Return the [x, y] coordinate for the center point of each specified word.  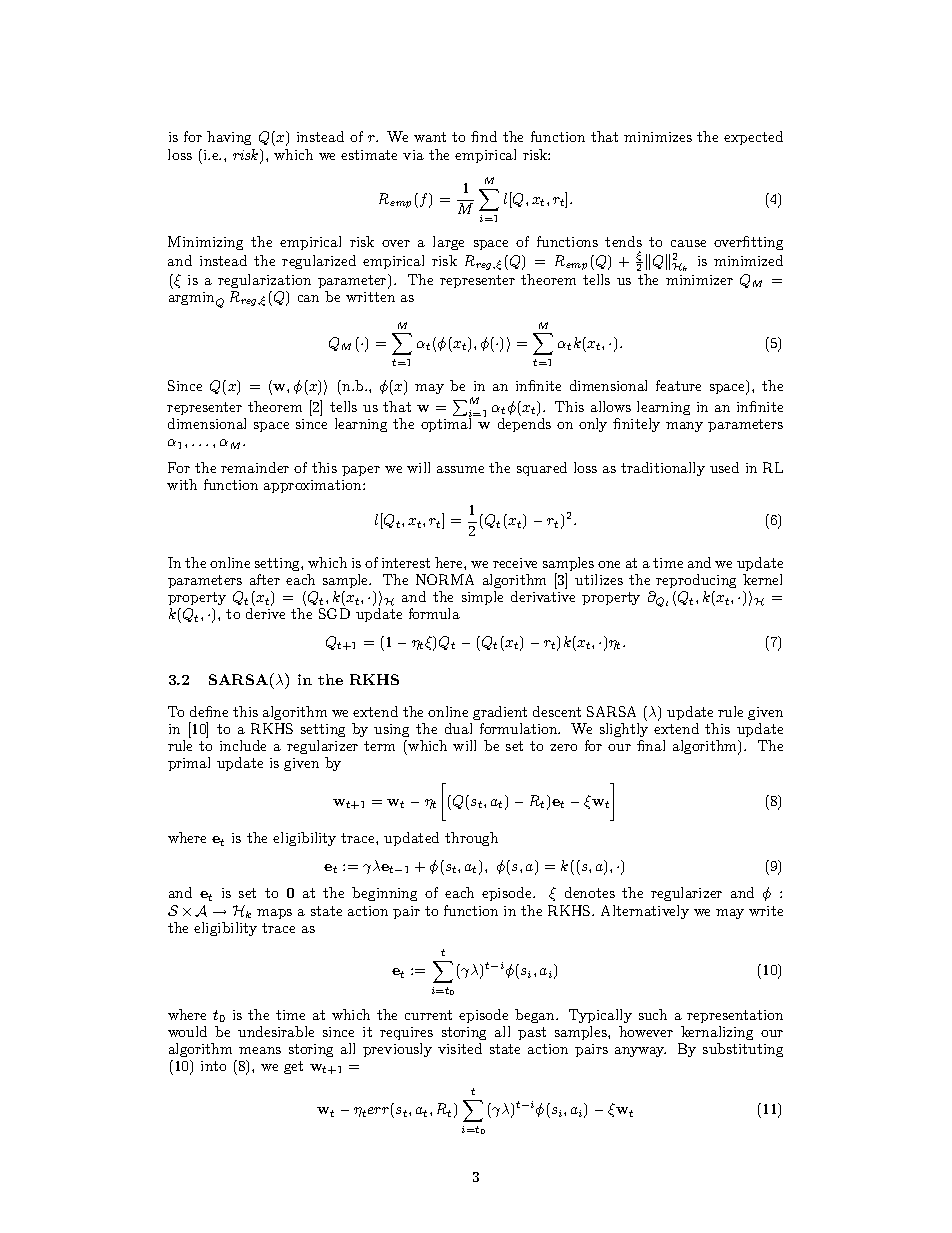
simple [482, 598]
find [484, 136]
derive [265, 613]
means [260, 1050]
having [229, 138]
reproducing [696, 581]
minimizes [658, 137]
